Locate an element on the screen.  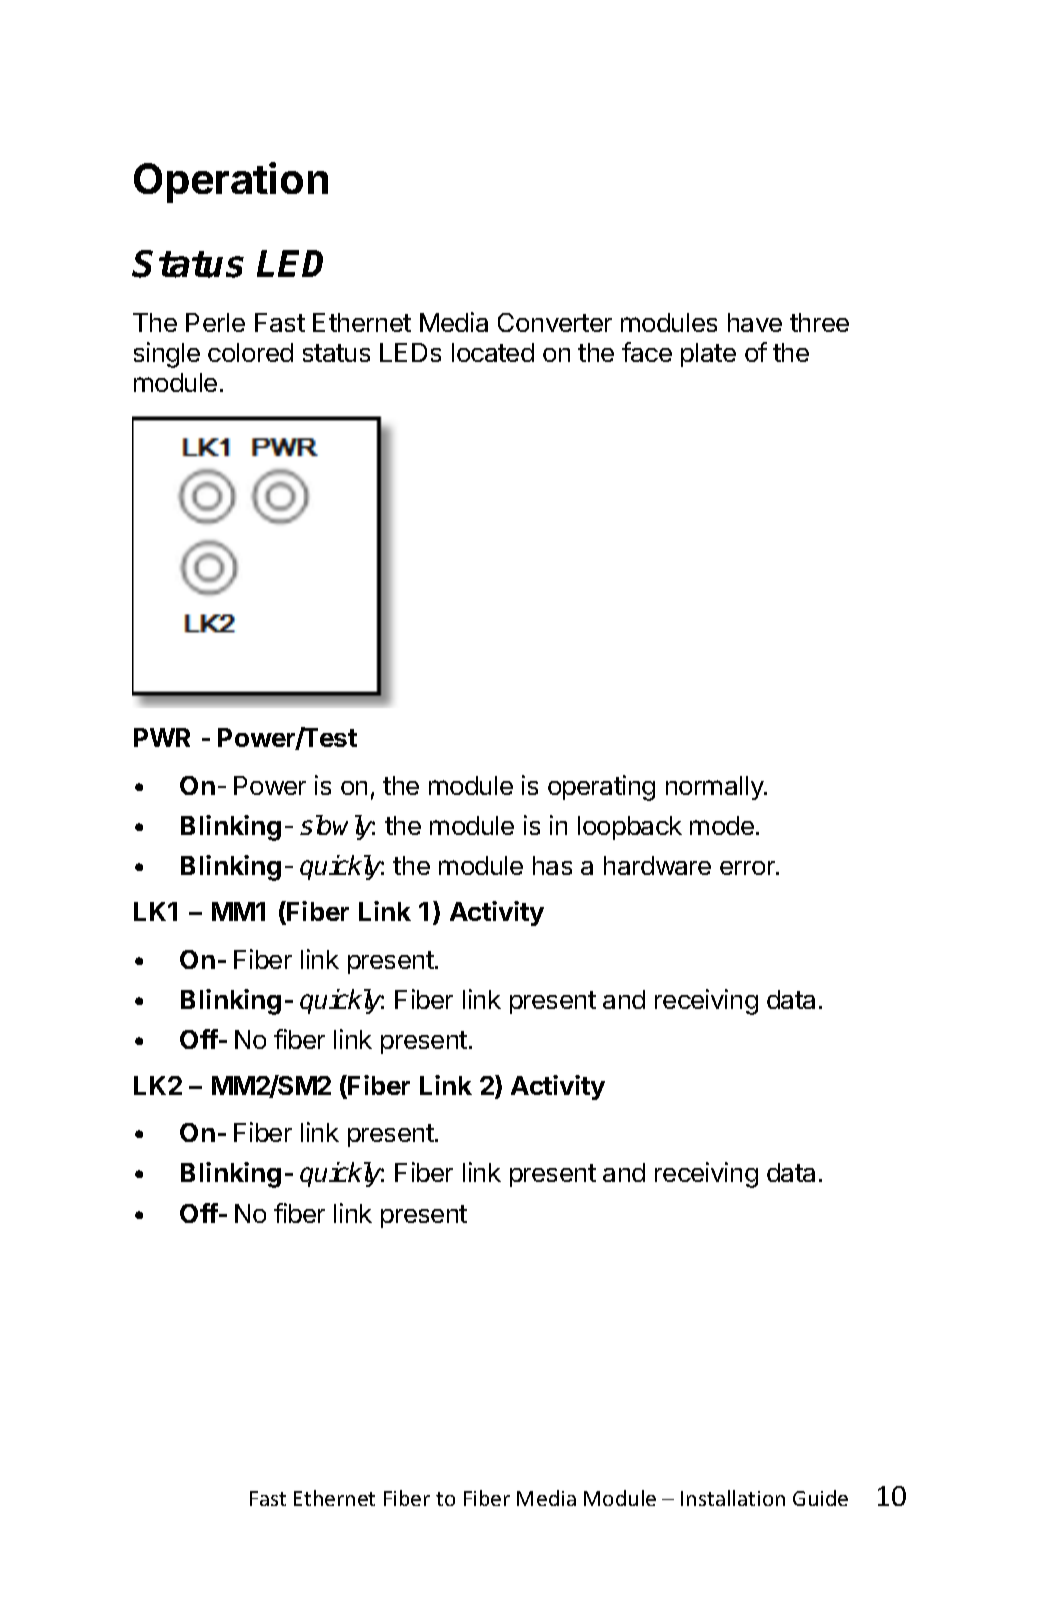
PWR is located at coordinates (162, 737).
